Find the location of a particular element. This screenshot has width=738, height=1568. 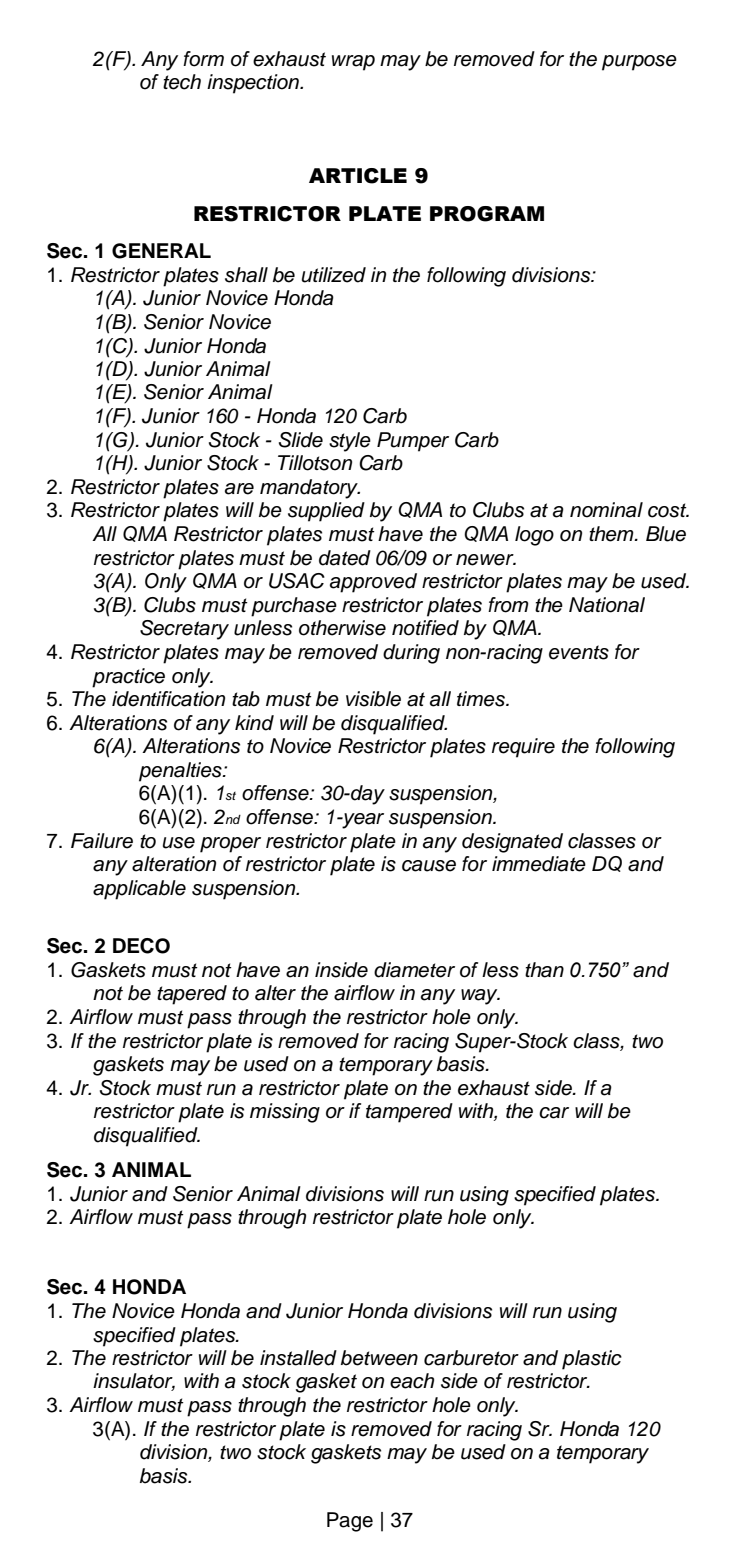

purpose is located at coordinates (639, 63).
